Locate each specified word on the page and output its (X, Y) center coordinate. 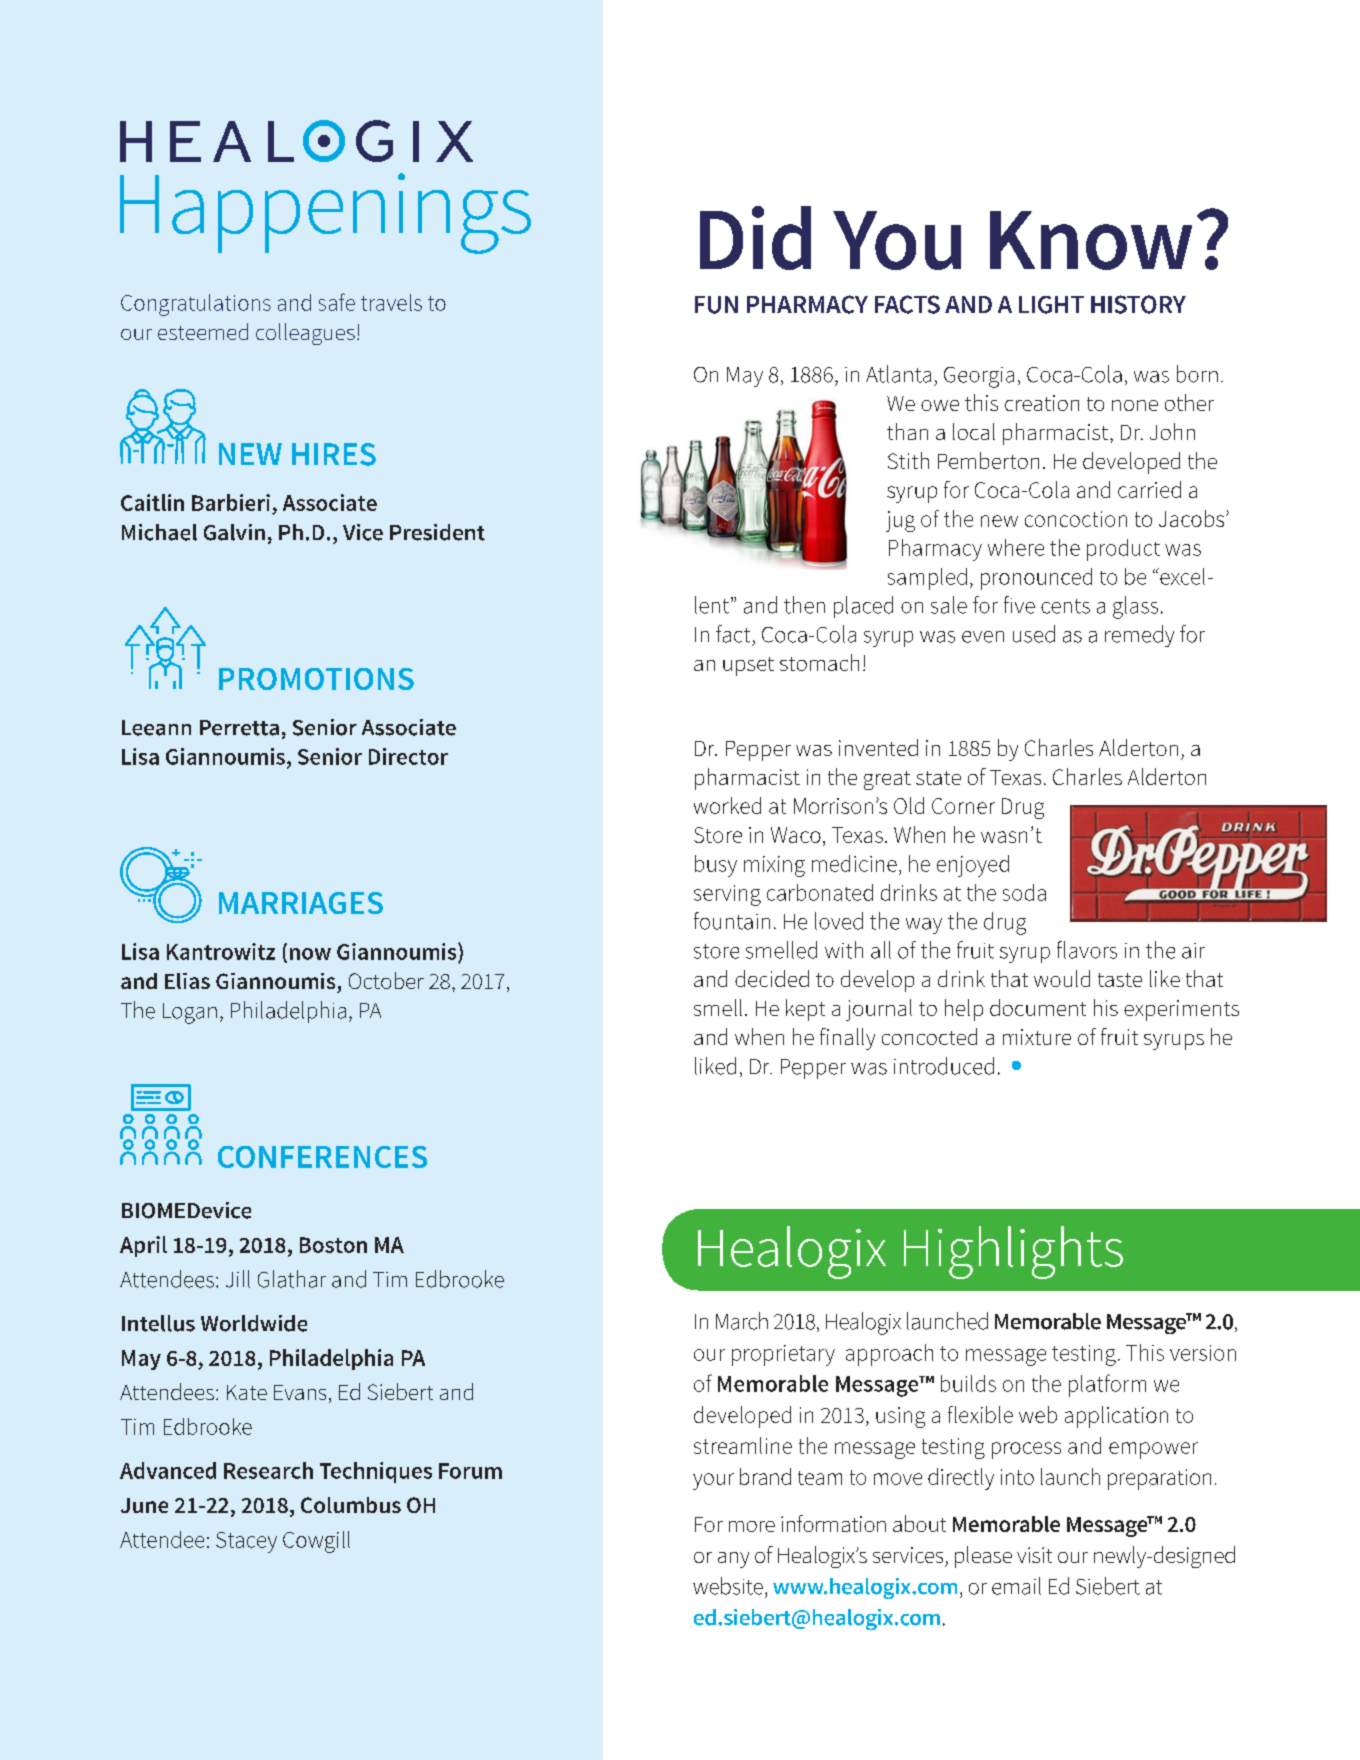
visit (1034, 1555)
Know (1091, 240)
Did (755, 238)
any (733, 1560)
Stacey (246, 1542)
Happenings (325, 213)
